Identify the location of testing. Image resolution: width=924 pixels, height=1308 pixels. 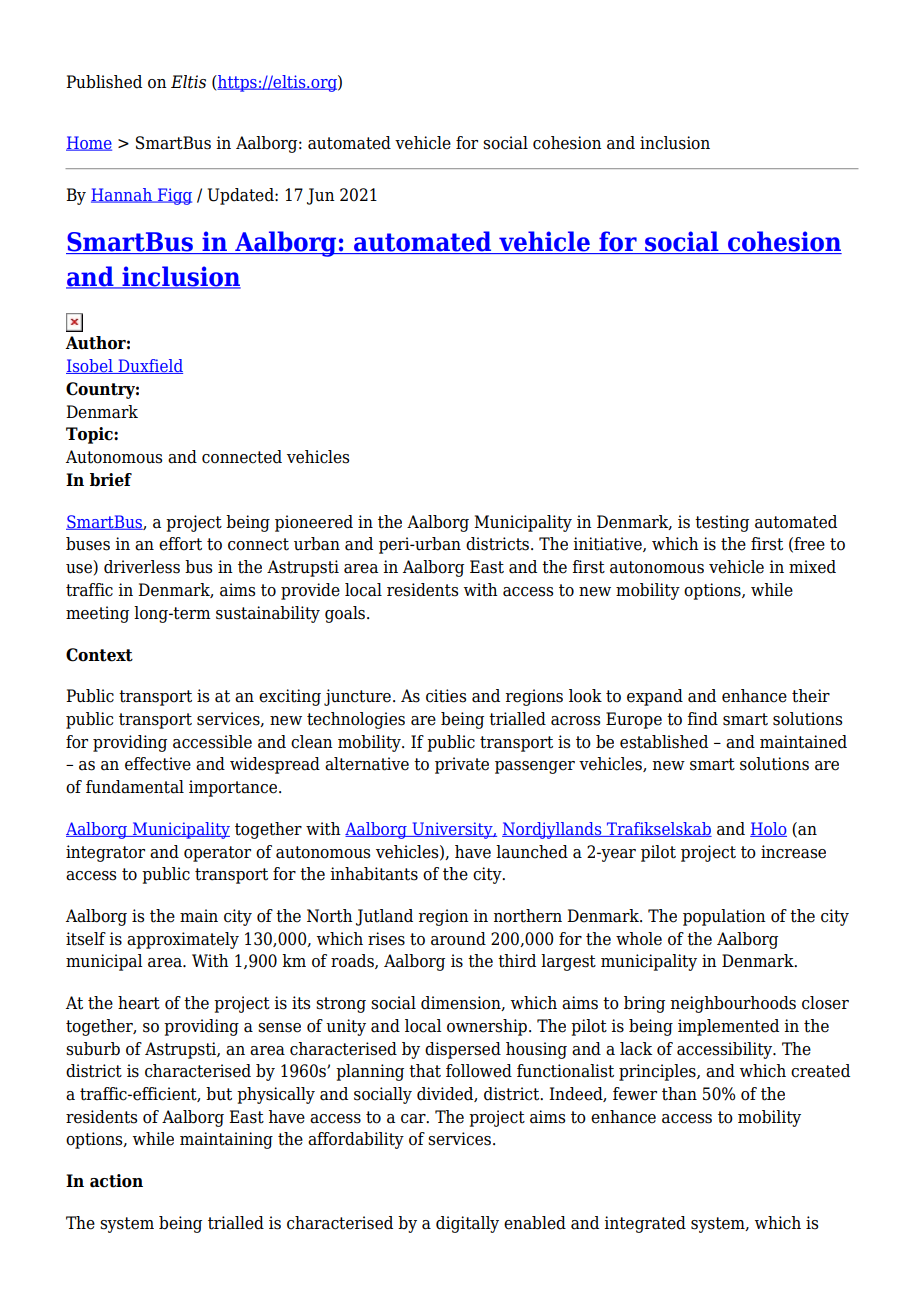
(722, 523).
